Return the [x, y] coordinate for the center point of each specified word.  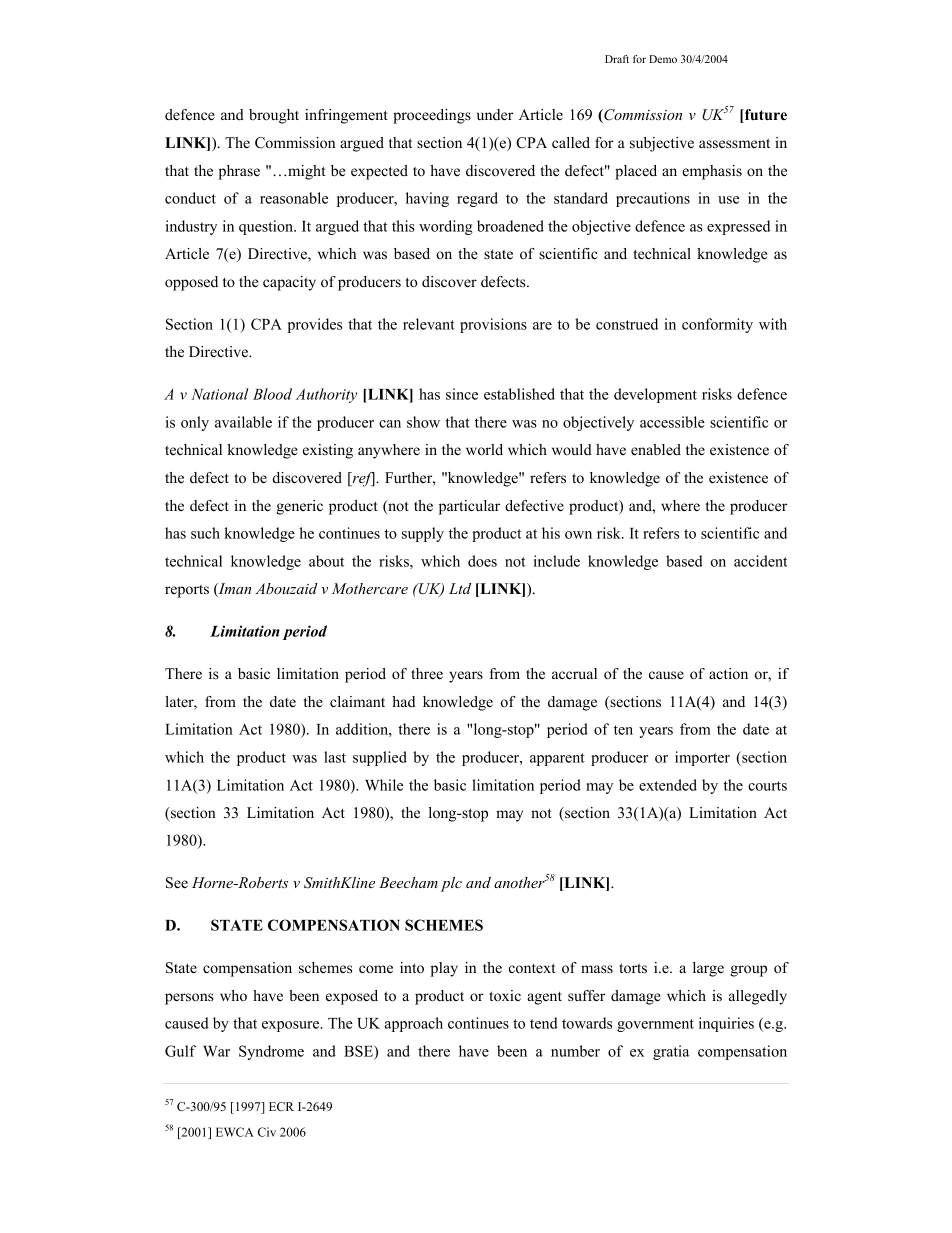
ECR [281, 1106]
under [495, 115]
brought [274, 116]
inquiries [726, 1024]
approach [414, 1024]
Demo [663, 59]
